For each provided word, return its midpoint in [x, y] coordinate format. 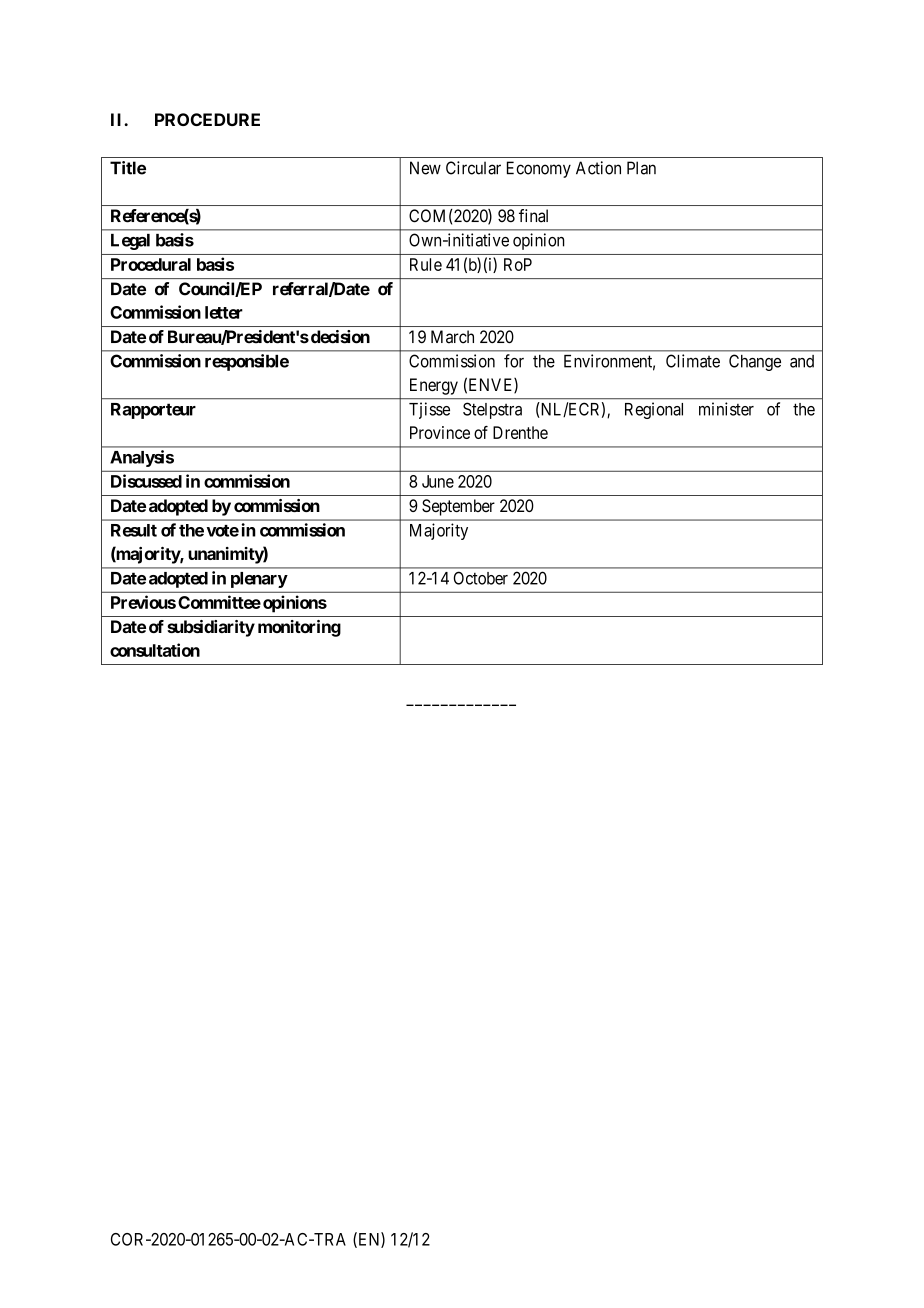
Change [755, 362]
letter [224, 312]
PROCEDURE [207, 119]
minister [726, 409]
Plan [641, 168]
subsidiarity [211, 628]
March [452, 337]
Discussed [146, 481]
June [438, 481]
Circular [473, 168]
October [480, 578]
